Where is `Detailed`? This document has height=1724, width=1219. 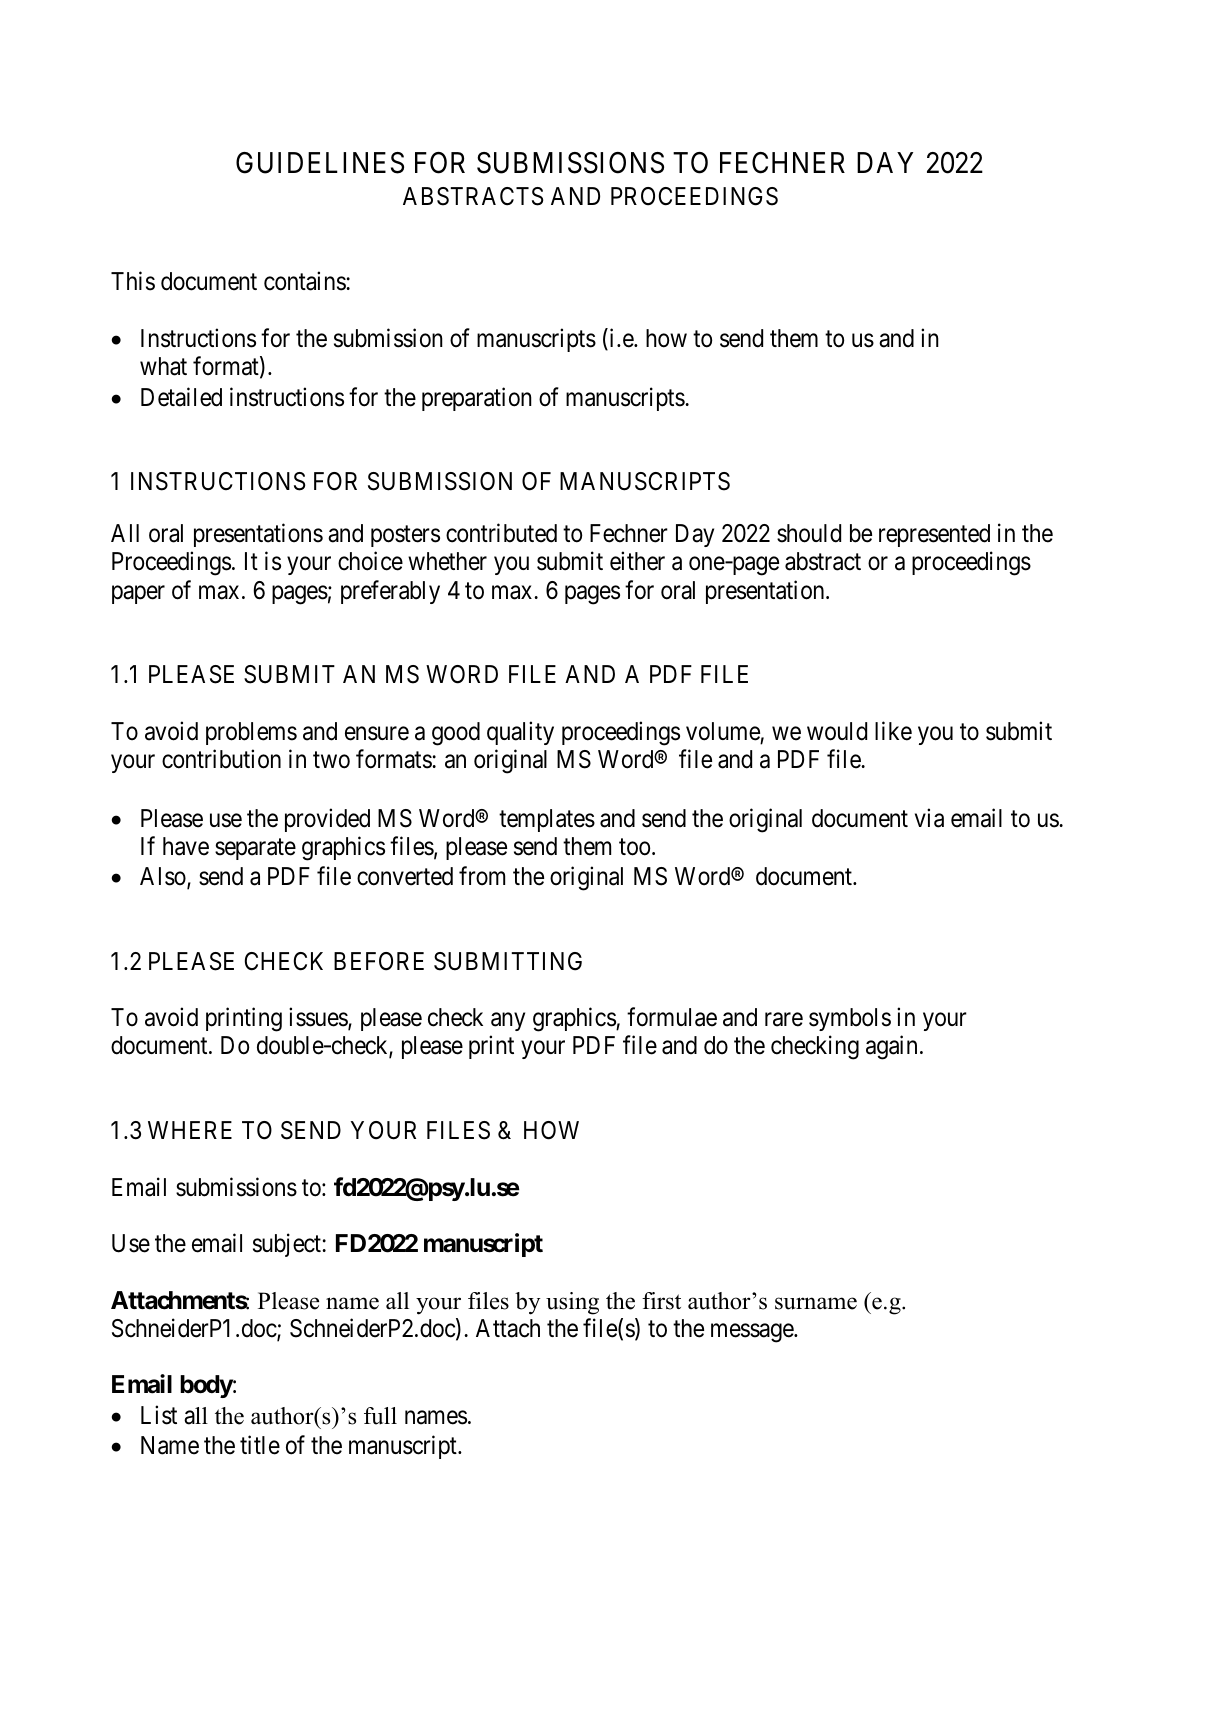
Detailed is located at coordinates (181, 397).
